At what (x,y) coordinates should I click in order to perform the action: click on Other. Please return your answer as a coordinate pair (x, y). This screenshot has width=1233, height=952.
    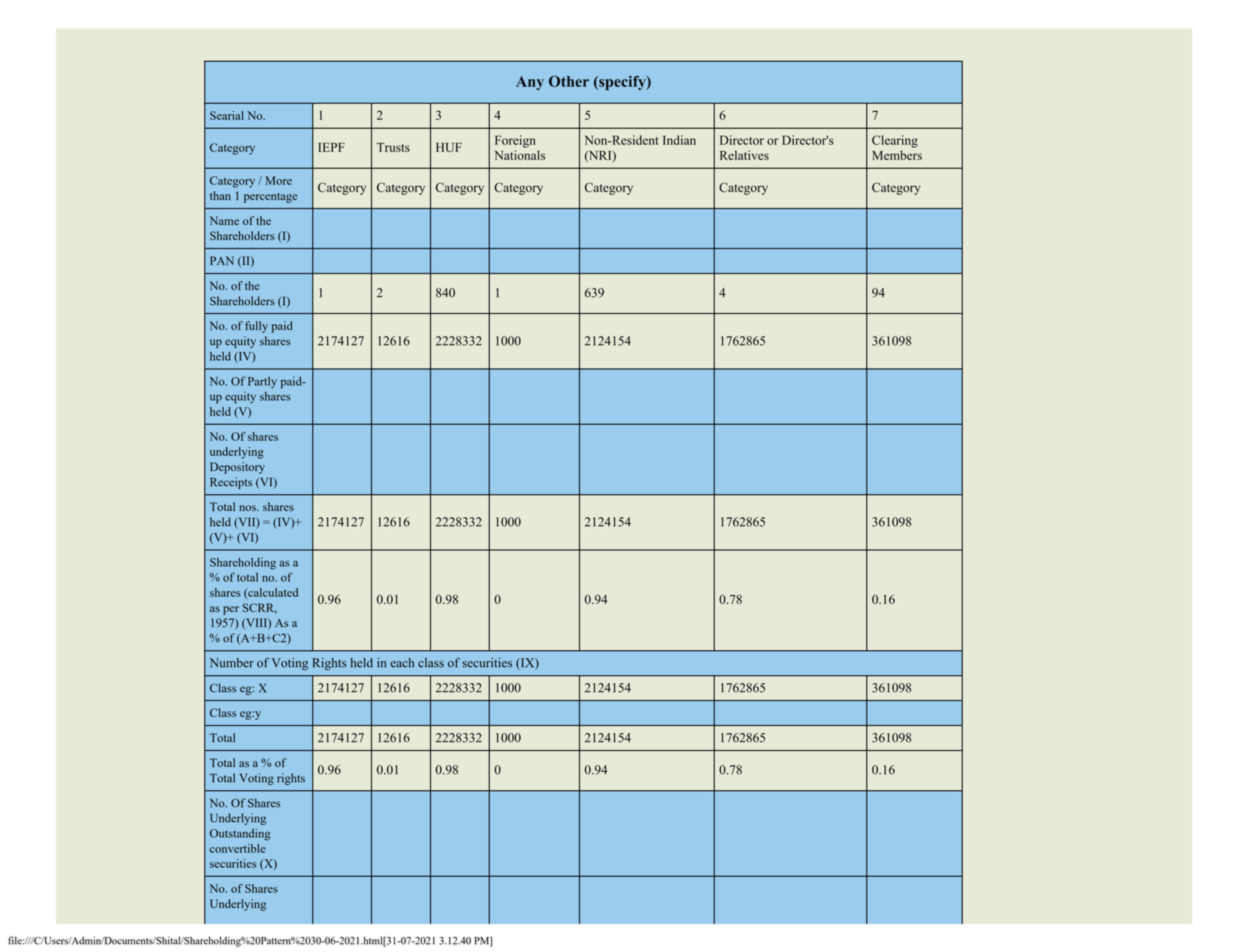
    Looking at the image, I should click on (569, 81).
